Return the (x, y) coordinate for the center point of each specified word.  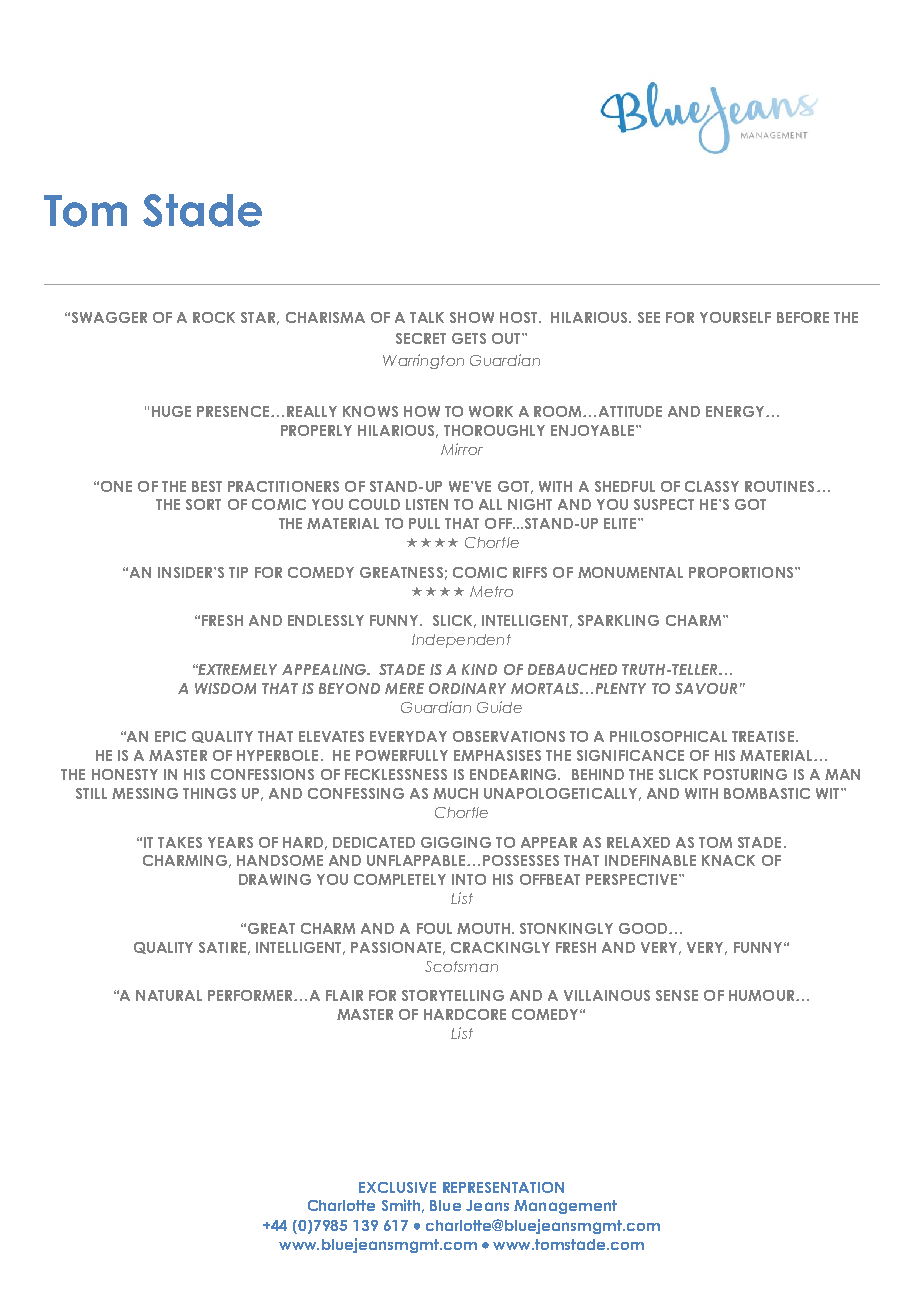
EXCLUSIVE (397, 1187)
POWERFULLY (402, 755)
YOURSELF (735, 317)
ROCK (214, 317)
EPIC (170, 736)
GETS (469, 338)
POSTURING (745, 774)
